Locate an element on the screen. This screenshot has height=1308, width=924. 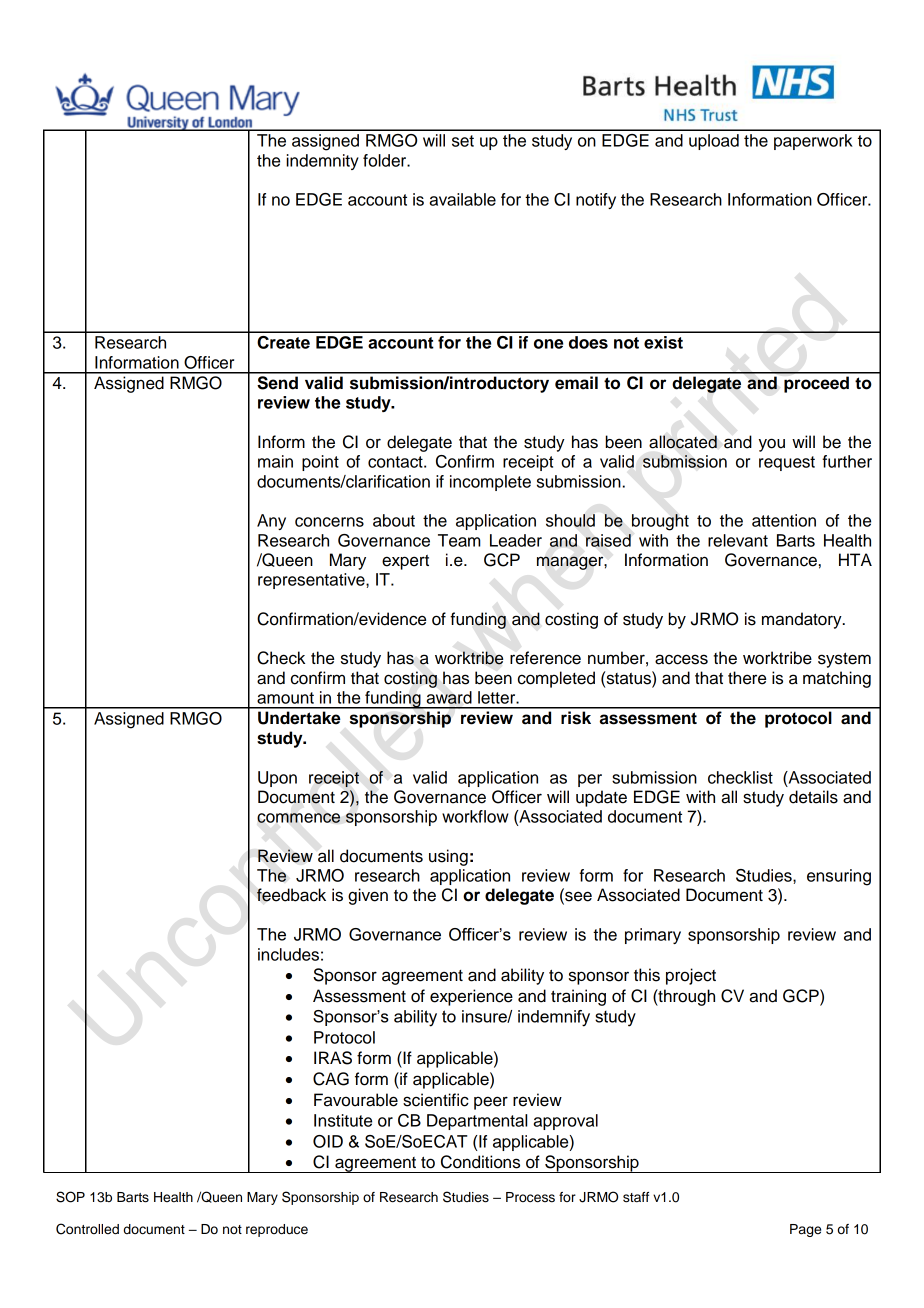
Conditions is located at coordinates (480, 1162).
